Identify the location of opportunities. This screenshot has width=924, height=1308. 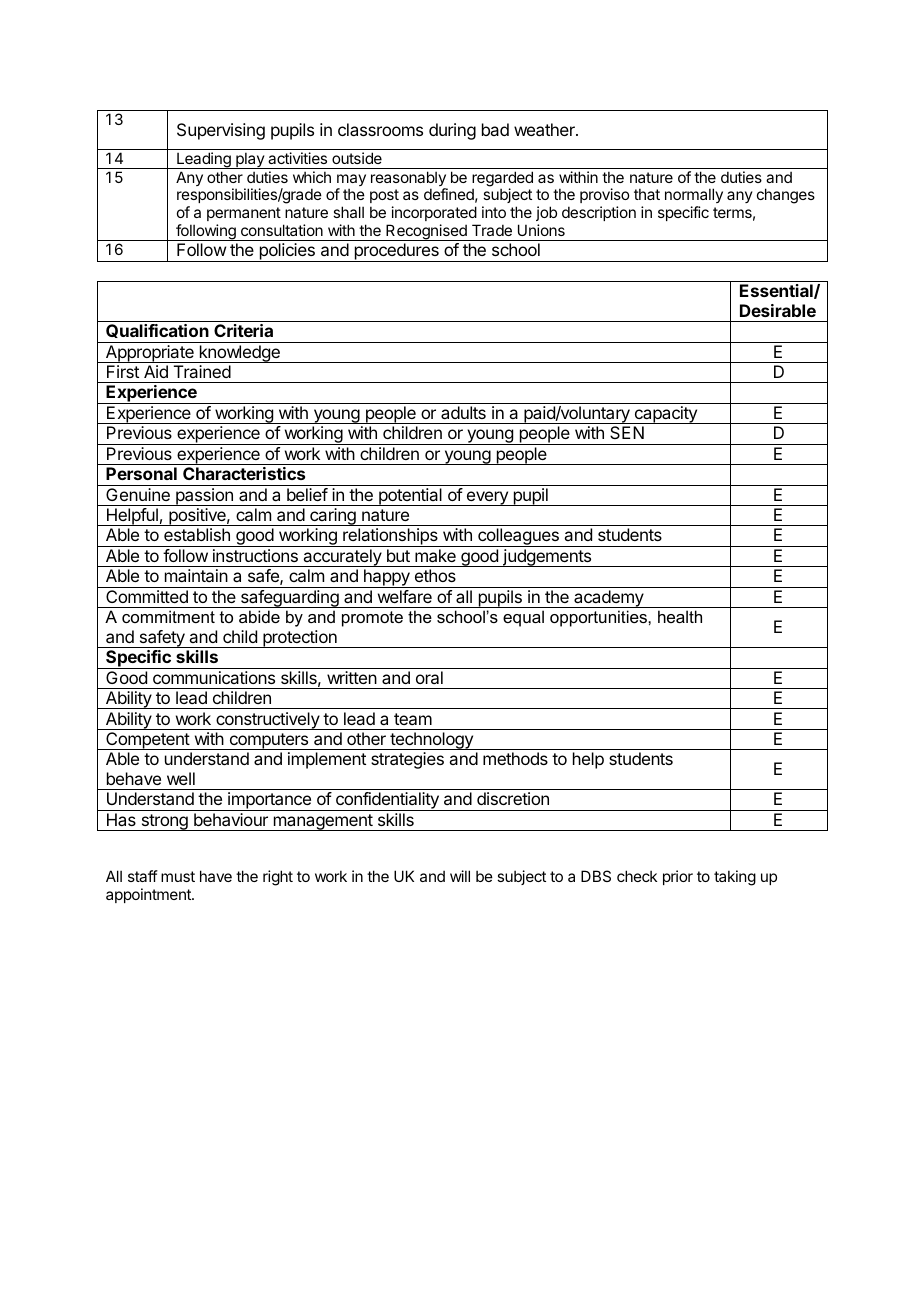
(599, 618).
